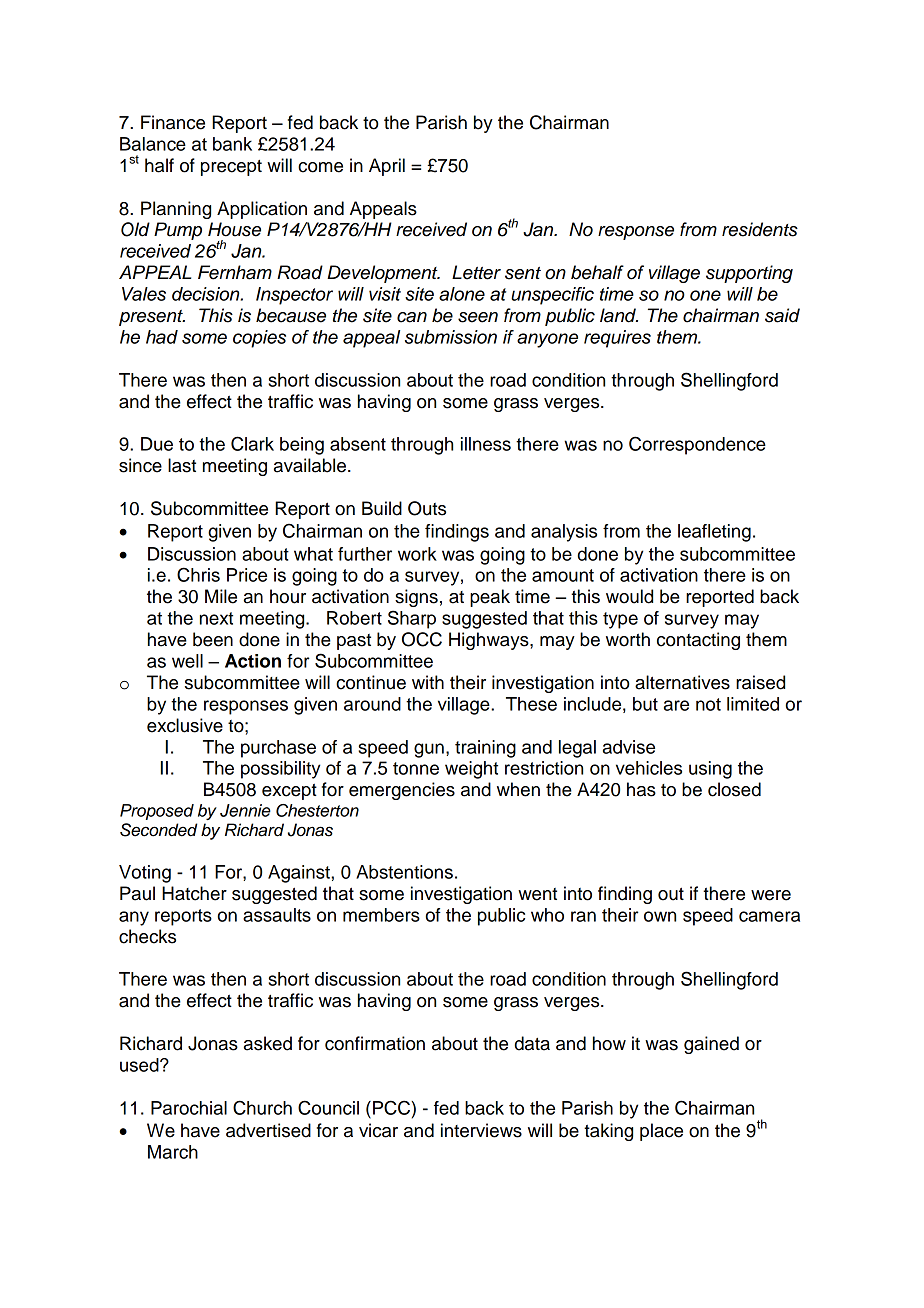 The image size is (924, 1308). Describe the element at coordinates (697, 445) in the document. I see `Correspondence` at that location.
